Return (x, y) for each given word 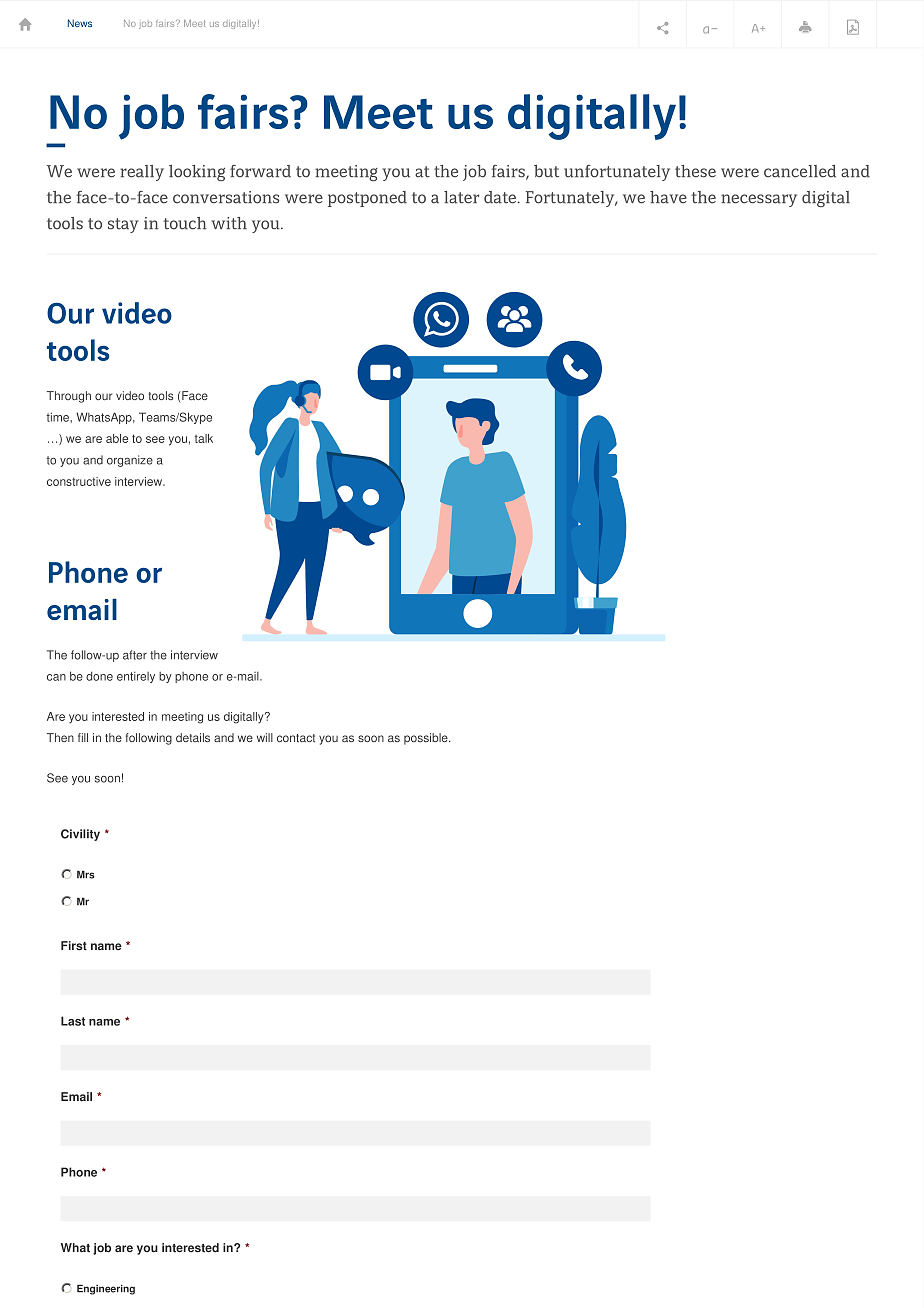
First (74, 946)
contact (296, 738)
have (668, 197)
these (695, 171)
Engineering (106, 1290)
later (461, 197)
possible (427, 739)
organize (130, 461)
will (265, 737)
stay (123, 225)
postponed (367, 199)
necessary (759, 200)
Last (73, 1021)
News (80, 23)
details (193, 737)
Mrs (86, 875)
